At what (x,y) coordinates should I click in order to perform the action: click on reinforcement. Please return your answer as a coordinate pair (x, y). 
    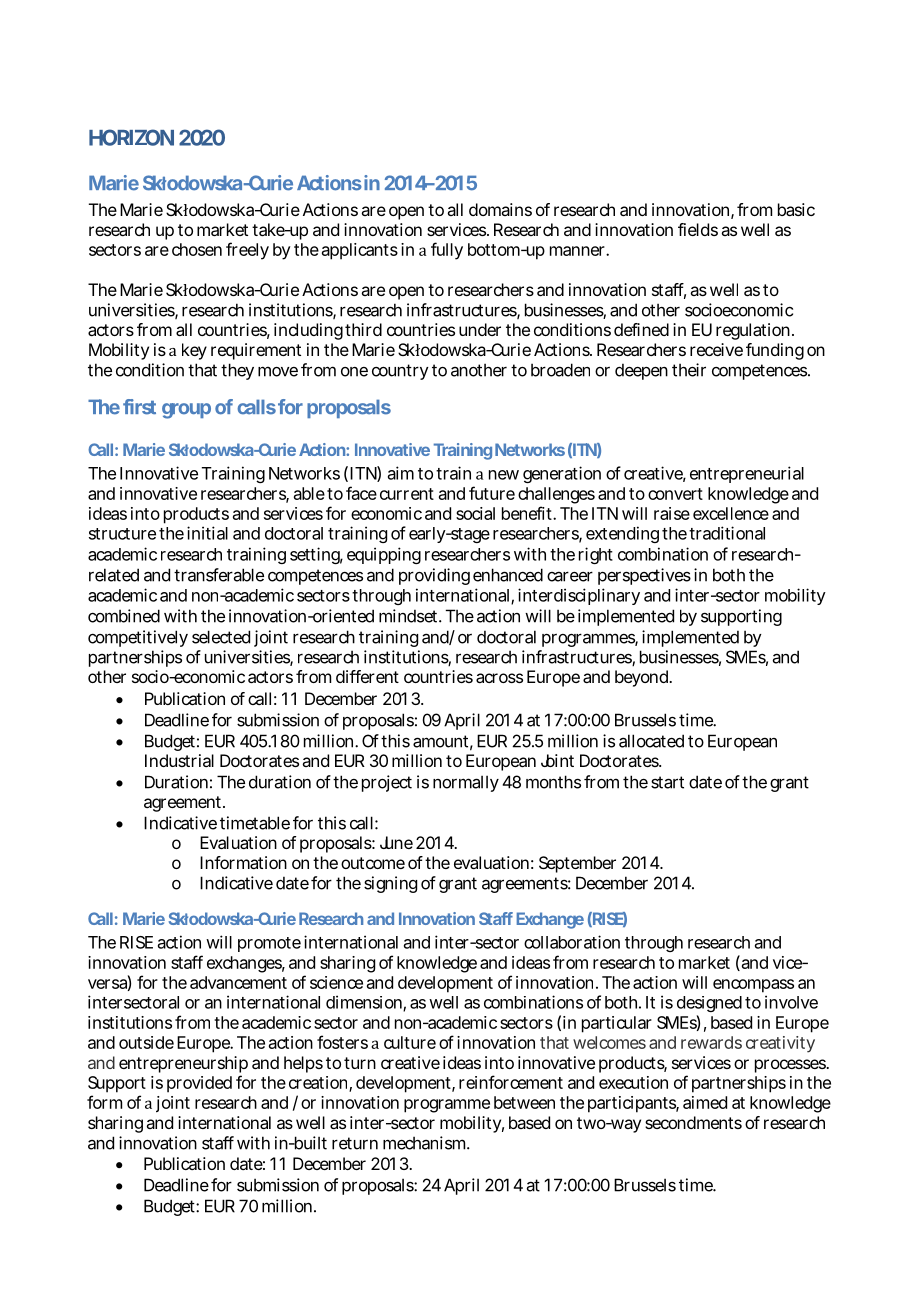
    Looking at the image, I should click on (511, 1082).
